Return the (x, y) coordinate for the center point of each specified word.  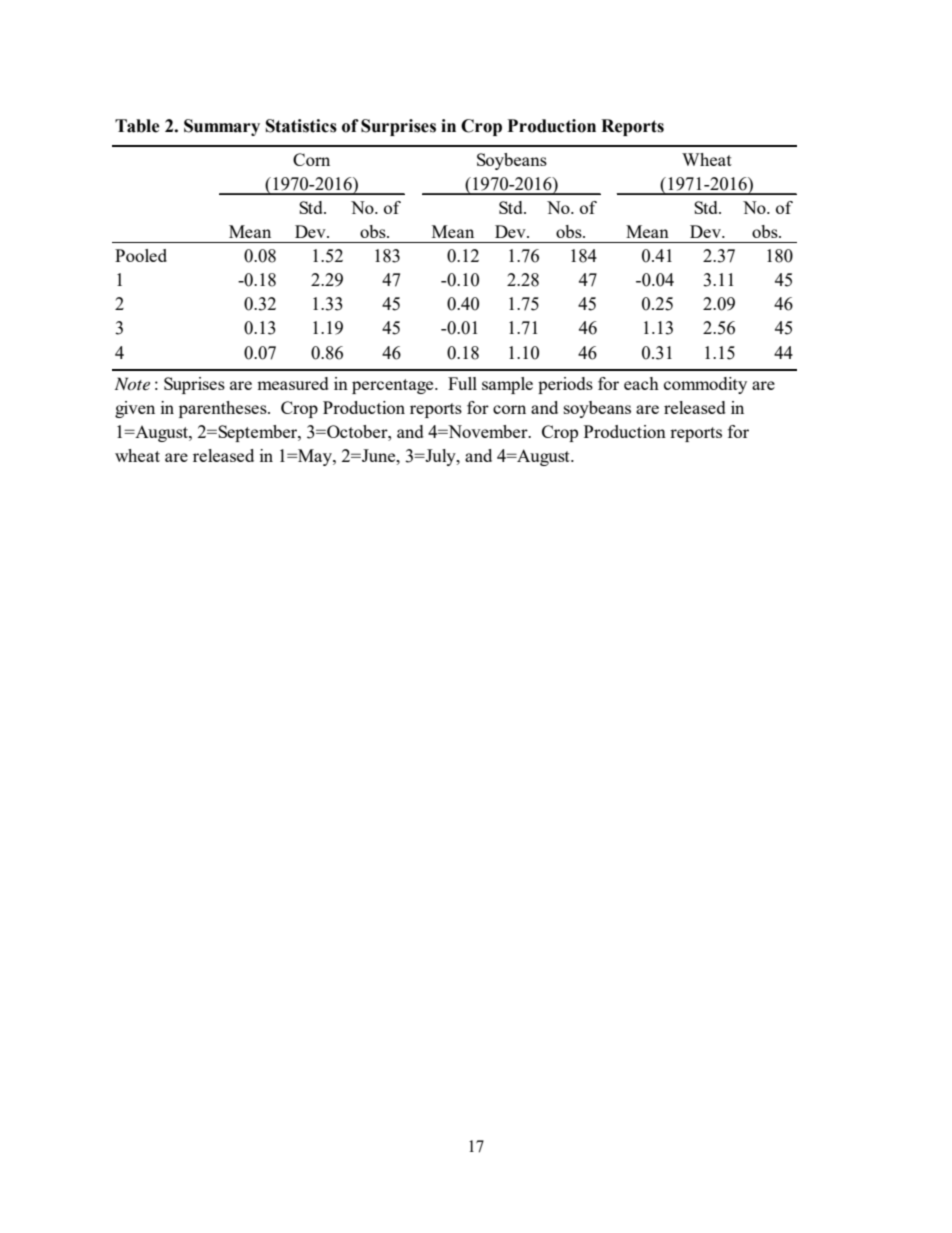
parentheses (224, 409)
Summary (222, 127)
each (641, 383)
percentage (394, 386)
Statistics (301, 126)
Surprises (398, 127)
